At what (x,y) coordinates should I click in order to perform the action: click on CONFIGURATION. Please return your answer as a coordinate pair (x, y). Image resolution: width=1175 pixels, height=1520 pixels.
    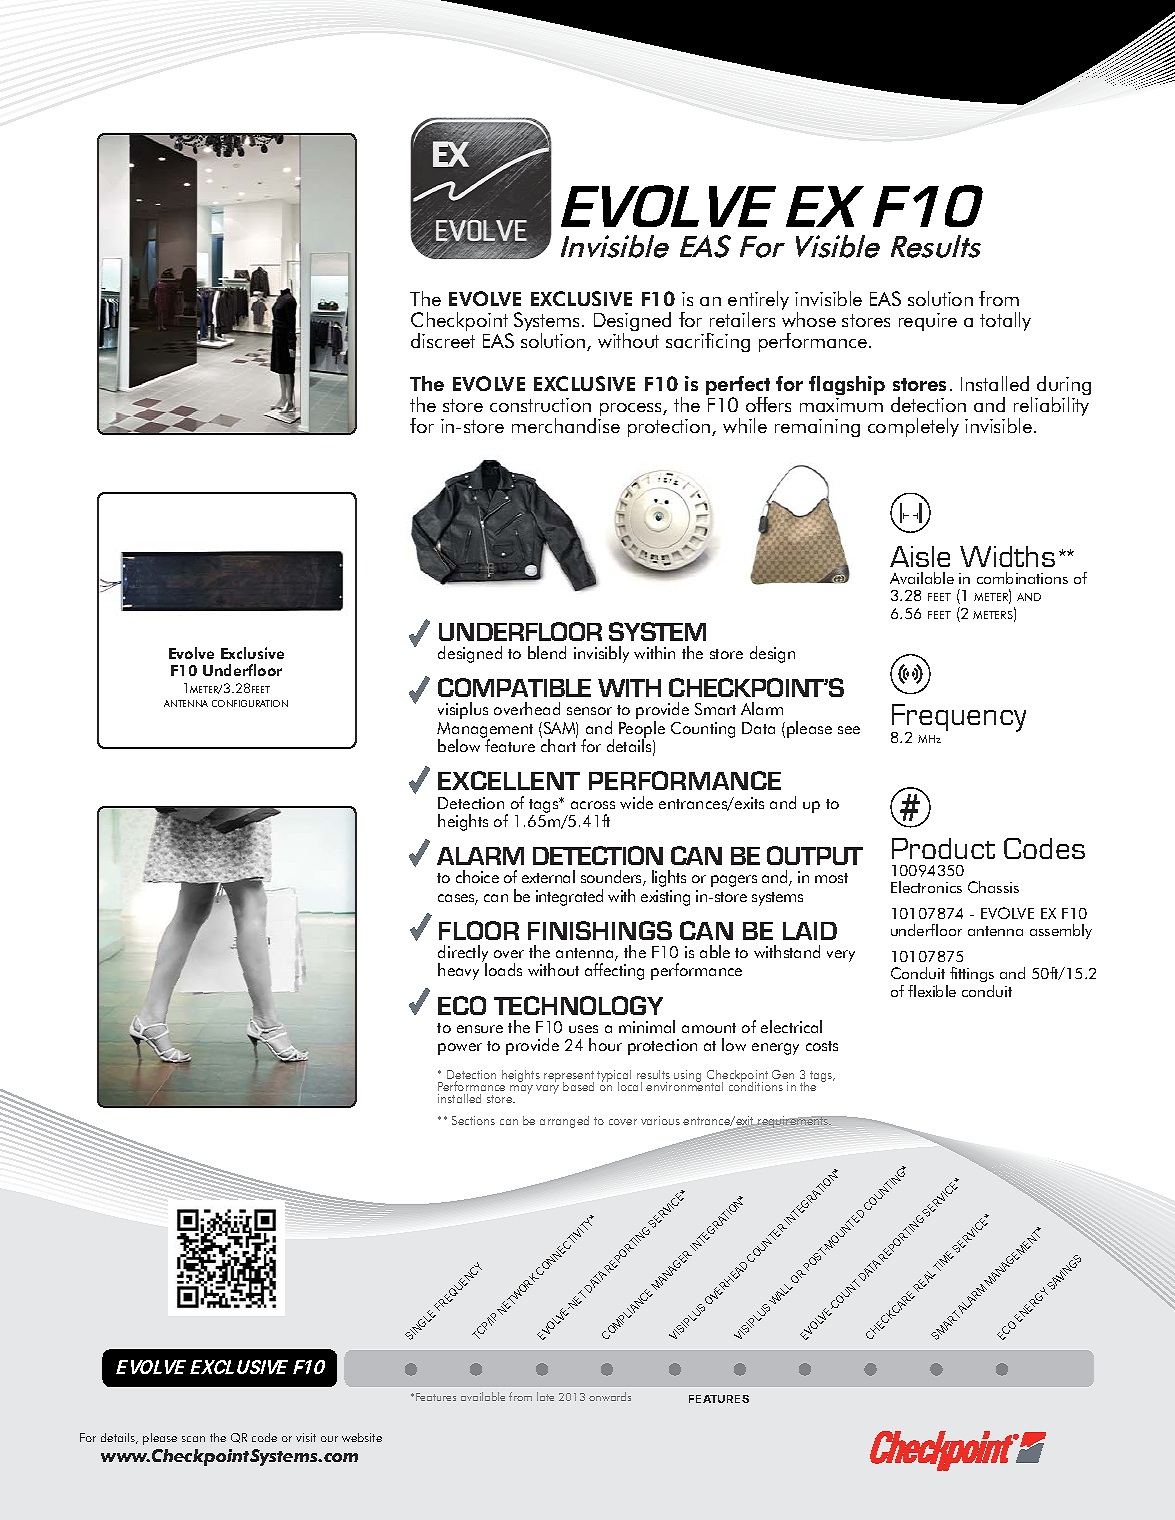
    Looking at the image, I should click on (250, 703).
